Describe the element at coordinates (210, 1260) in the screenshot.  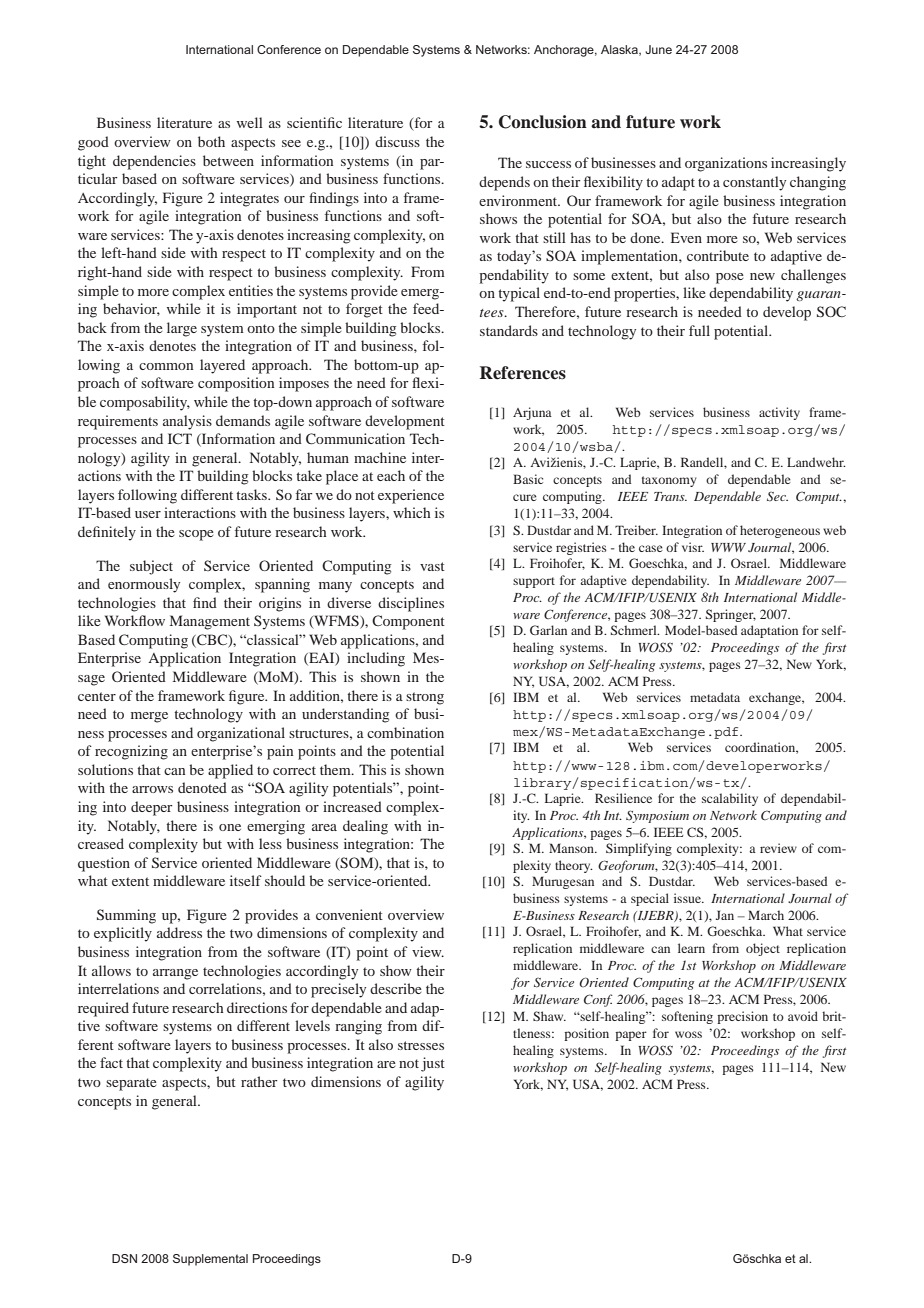
I see `Supplemental` at that location.
